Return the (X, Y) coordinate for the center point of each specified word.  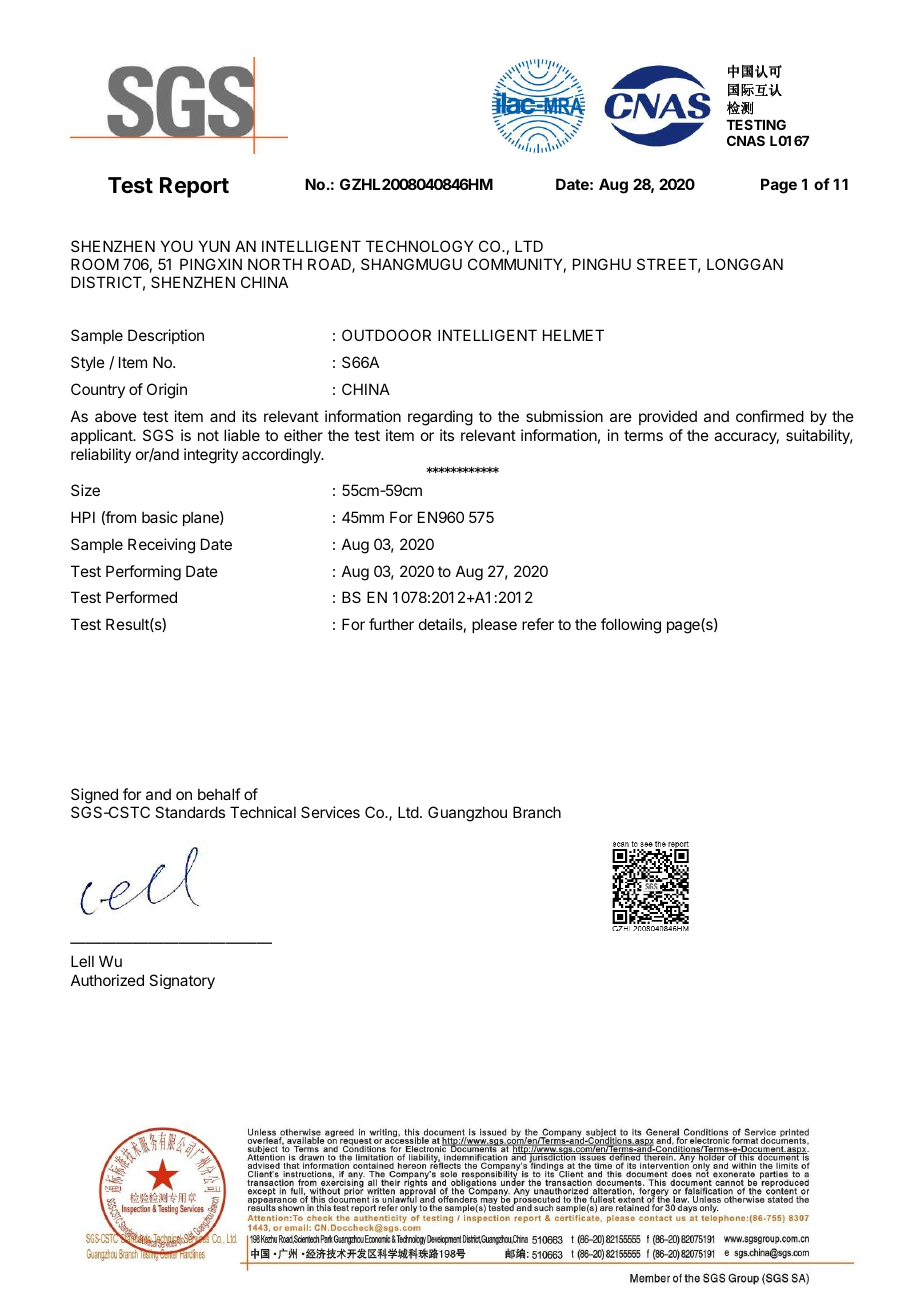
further (391, 624)
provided (668, 417)
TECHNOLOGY (419, 246)
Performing (143, 573)
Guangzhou (467, 814)
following (631, 626)
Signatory (182, 981)
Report (194, 187)
